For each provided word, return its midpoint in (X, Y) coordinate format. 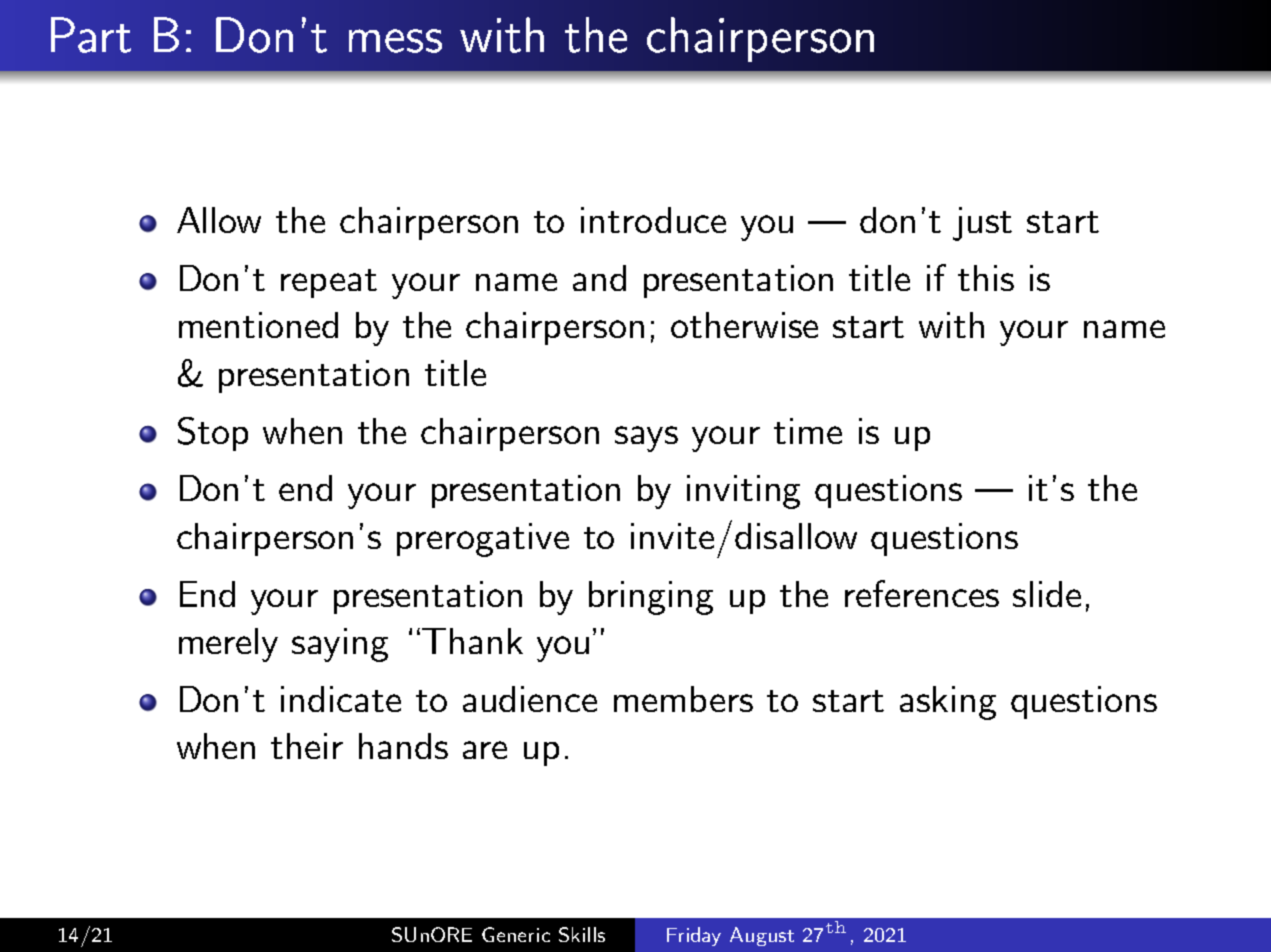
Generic (516, 934)
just (982, 224)
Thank (472, 641)
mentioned (258, 325)
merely (228, 645)
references (922, 593)
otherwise (744, 325)
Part (91, 35)
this (986, 278)
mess (395, 41)
